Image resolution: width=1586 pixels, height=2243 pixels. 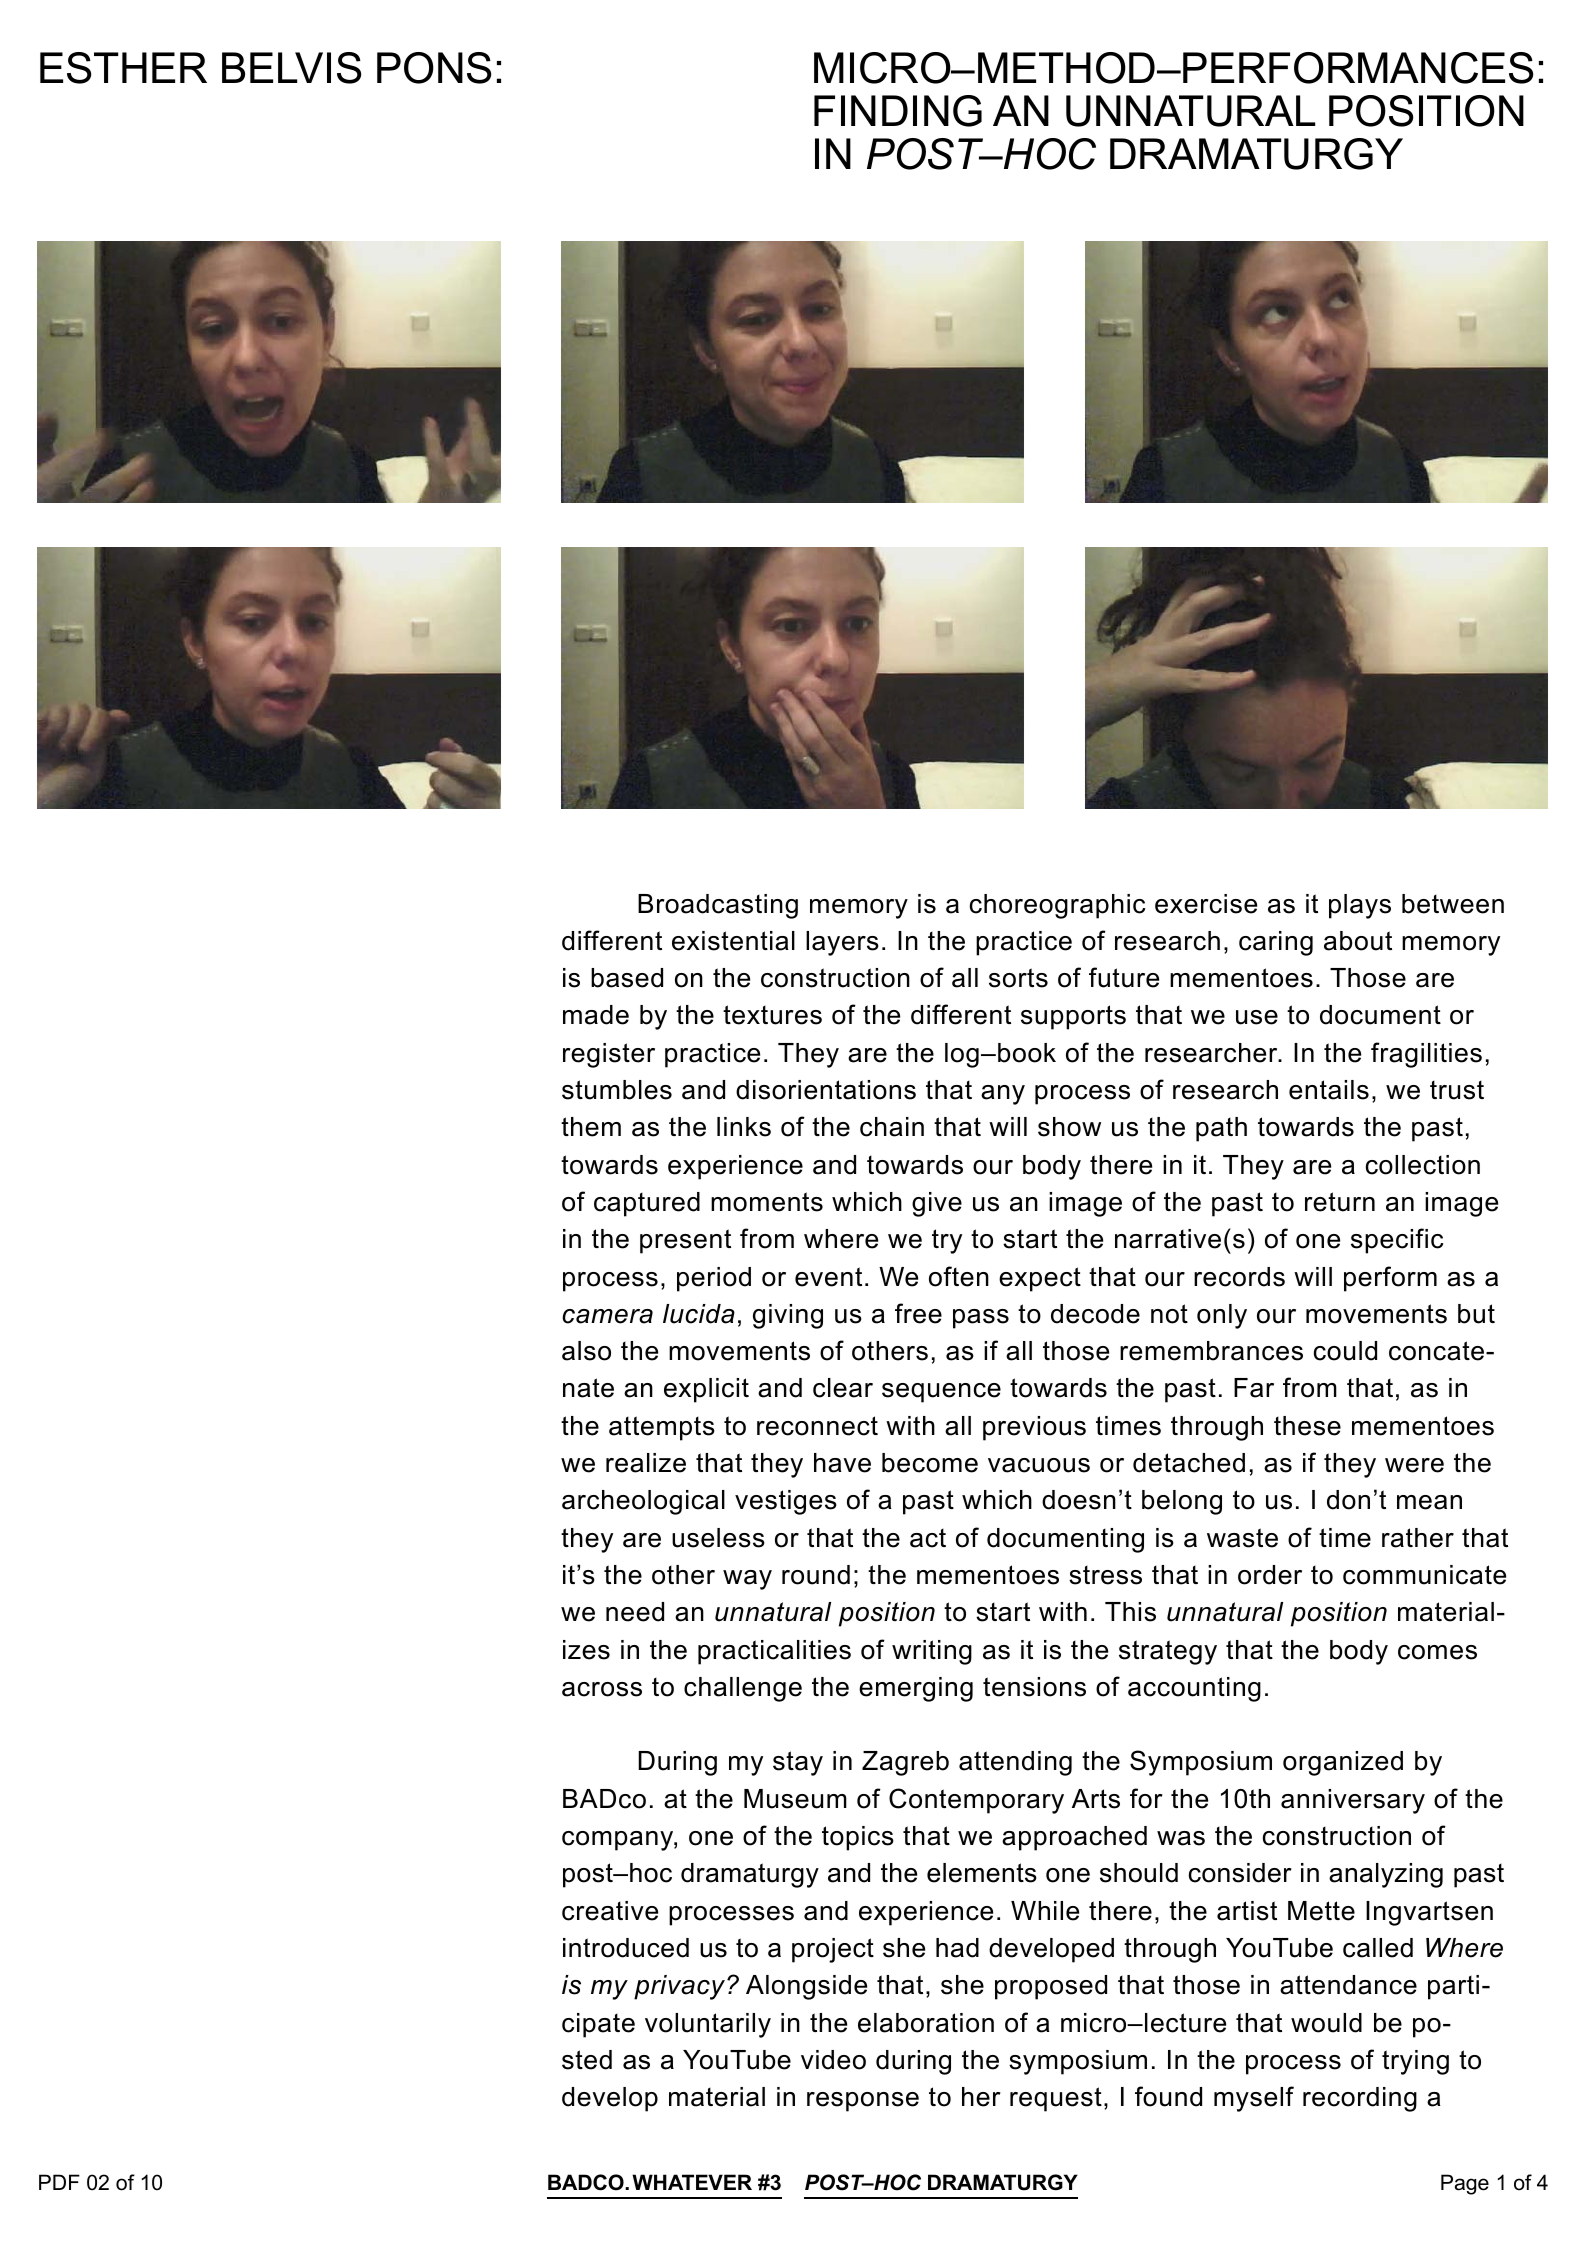 I want to click on Esther, so click(x=123, y=68).
